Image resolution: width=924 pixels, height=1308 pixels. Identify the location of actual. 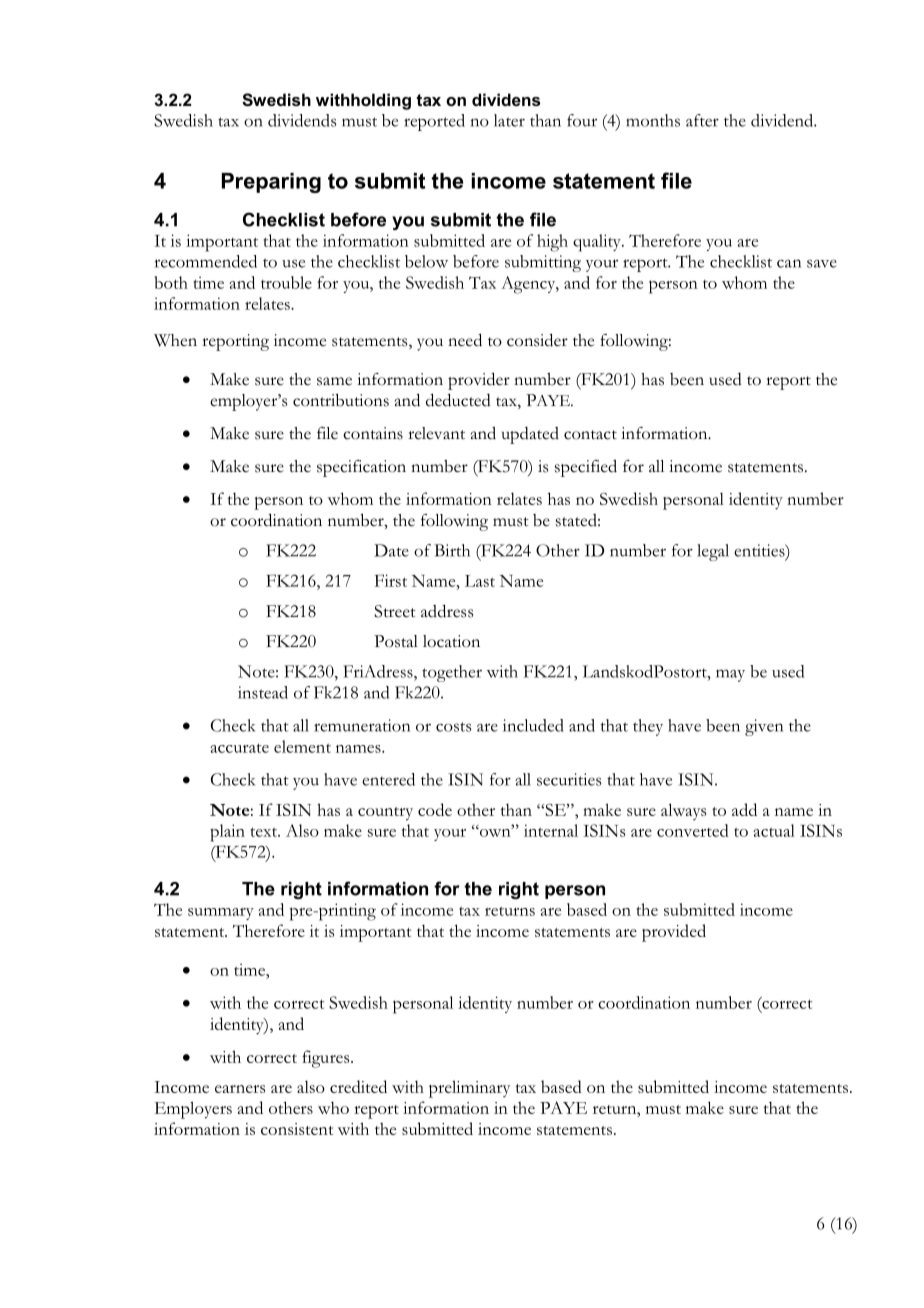
(774, 830).
